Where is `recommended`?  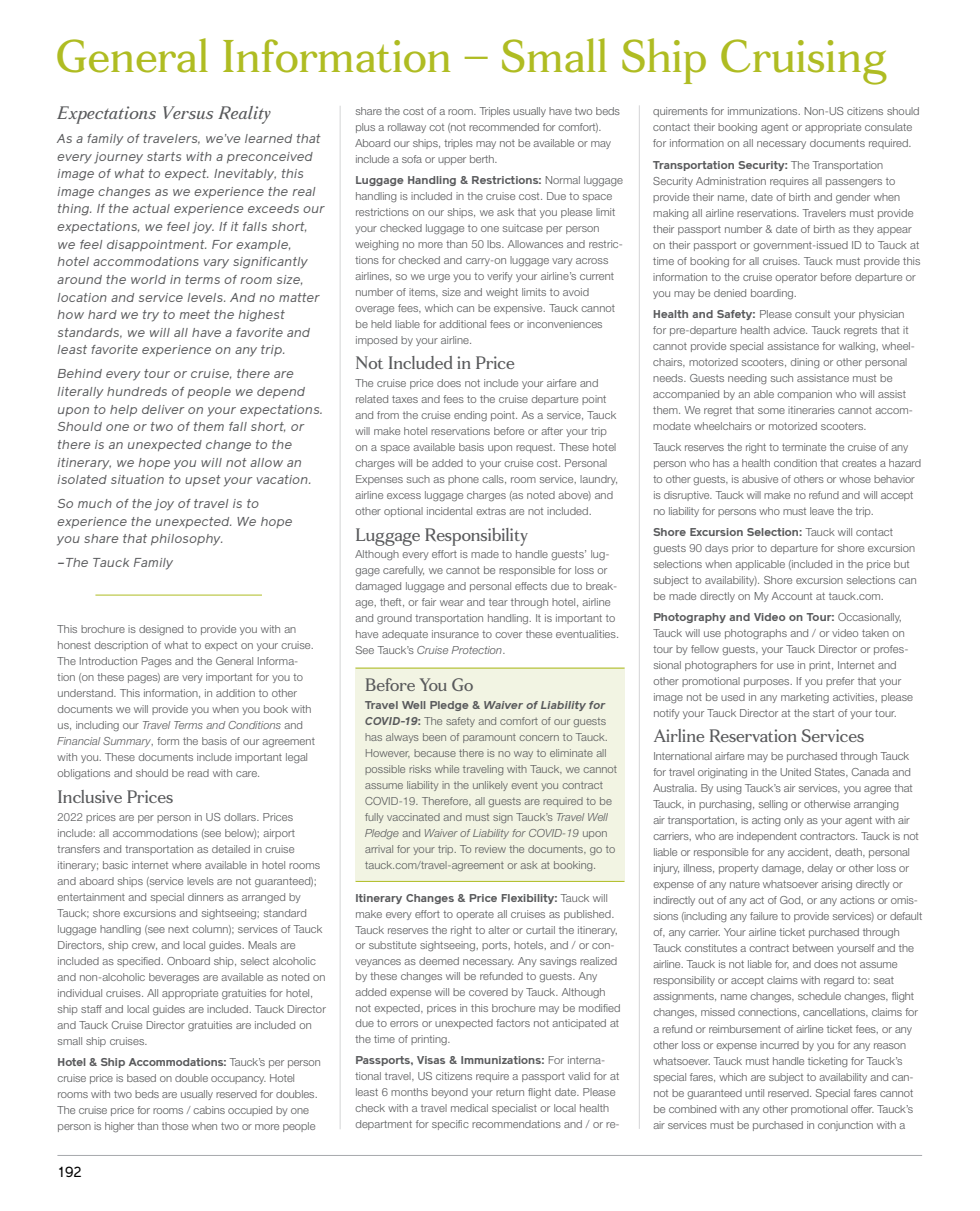
recommended is located at coordinates (504, 127).
